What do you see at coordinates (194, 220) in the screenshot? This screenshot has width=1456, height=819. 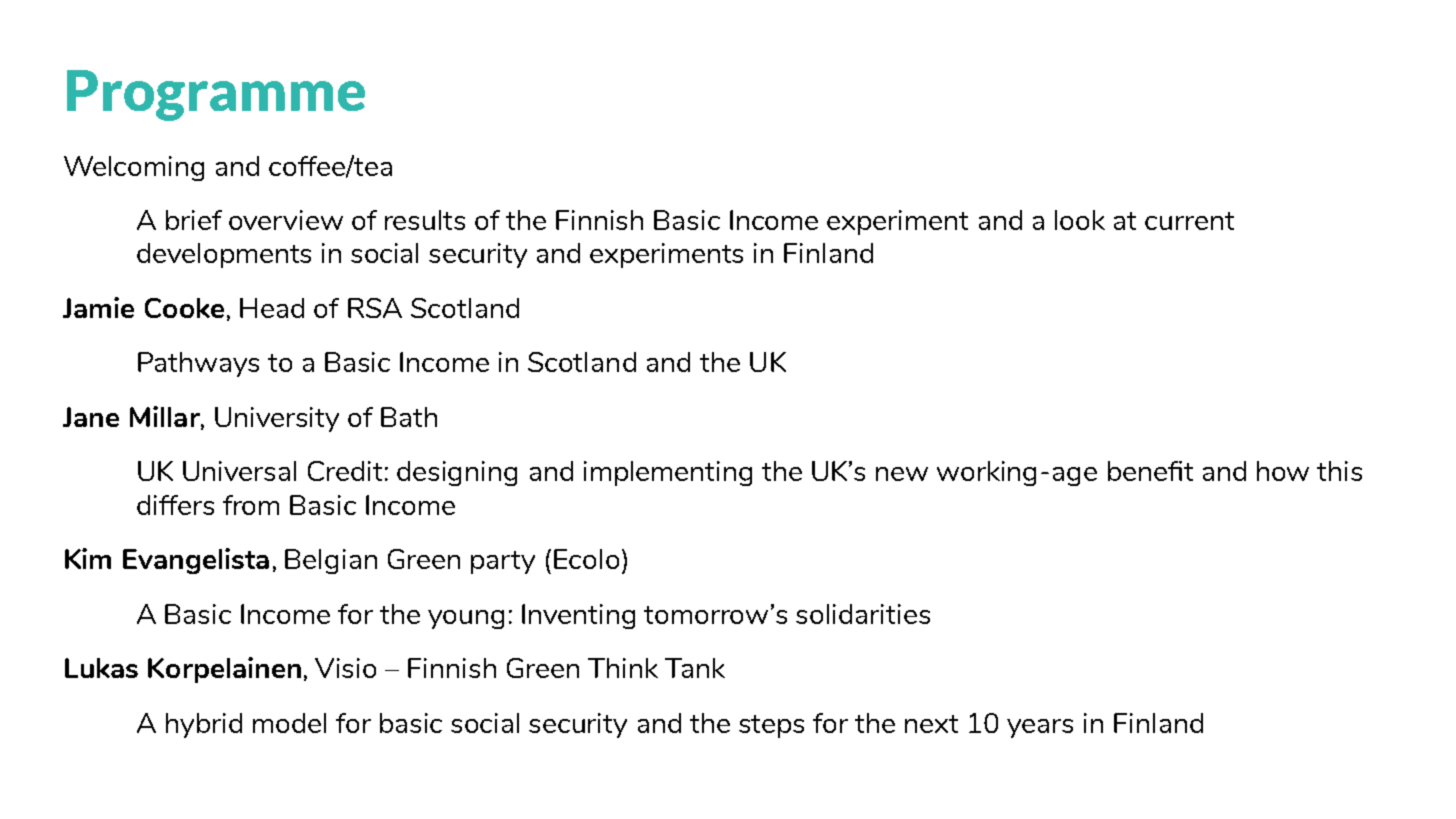 I see `brief` at bounding box center [194, 220].
